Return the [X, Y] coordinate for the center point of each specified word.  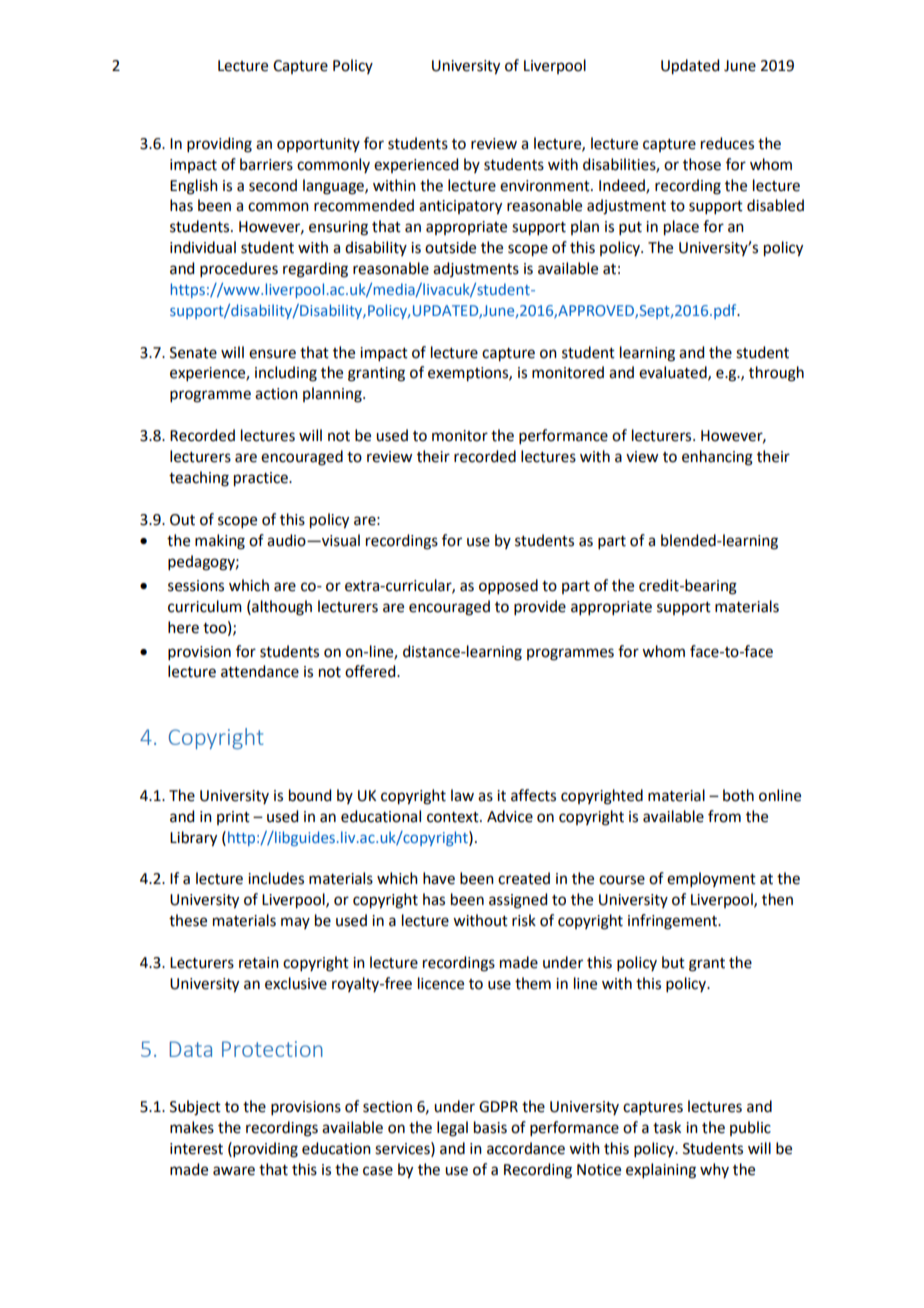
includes [276, 878]
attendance [260, 671]
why [714, 1170]
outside [450, 247]
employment [711, 879]
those [702, 164]
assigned [518, 901]
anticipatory [460, 207]
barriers [266, 164]
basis [490, 1127]
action [276, 394]
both [738, 795]
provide [540, 607]
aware [234, 1171]
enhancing [717, 458]
